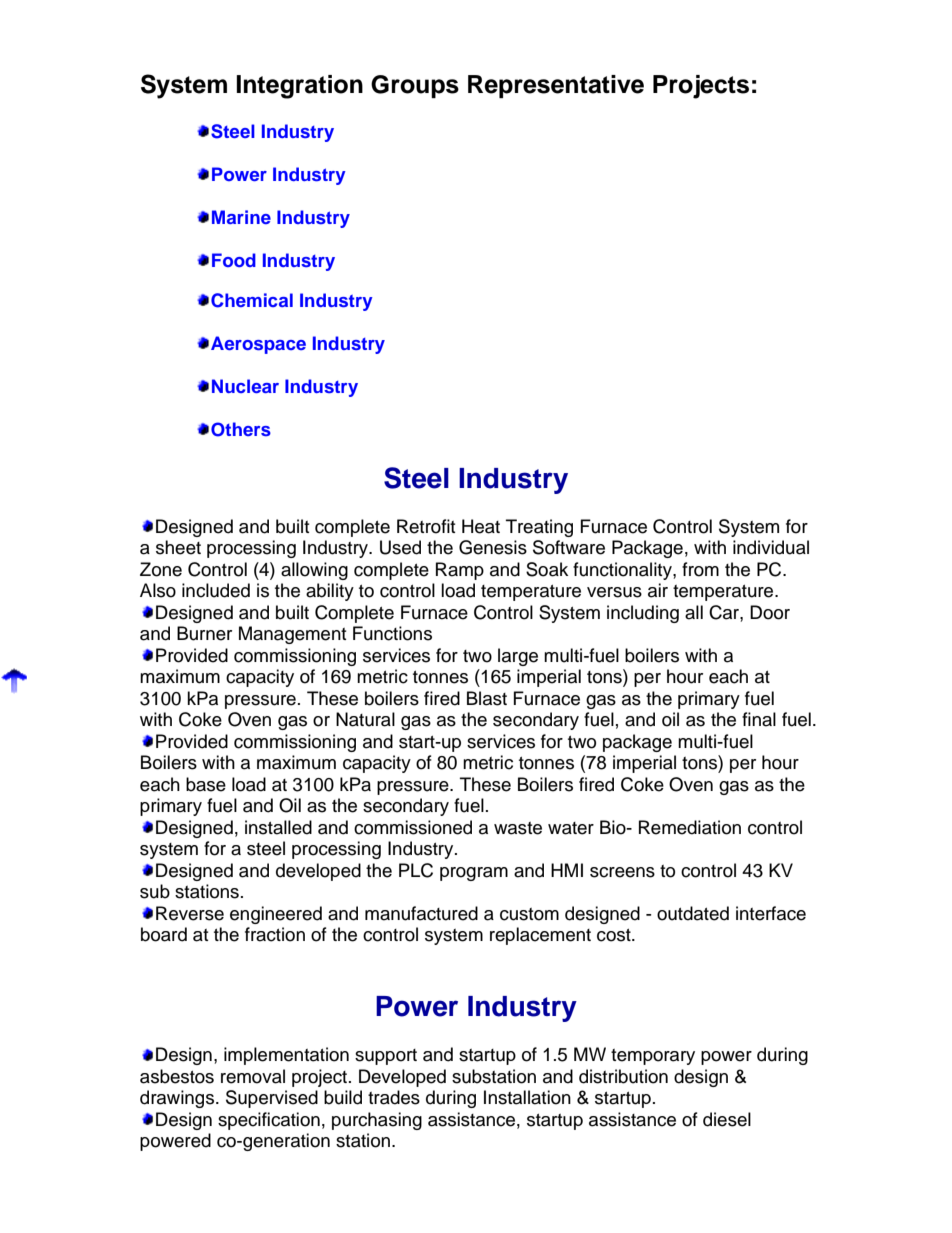 The width and height of the document is (952, 1233). I want to click on Ramp, so click(460, 571).
